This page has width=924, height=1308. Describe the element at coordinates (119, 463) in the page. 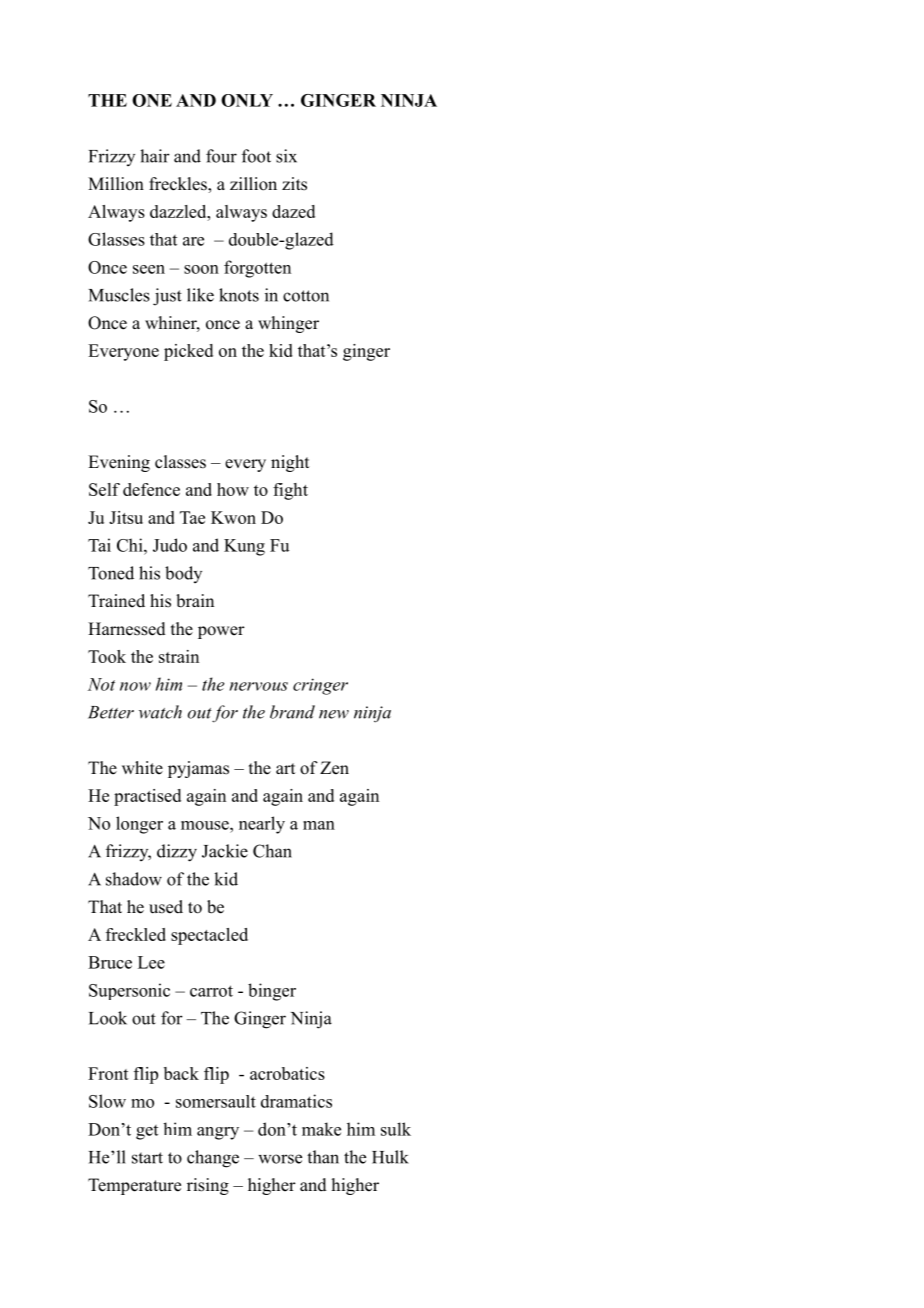

I see `Evening` at that location.
